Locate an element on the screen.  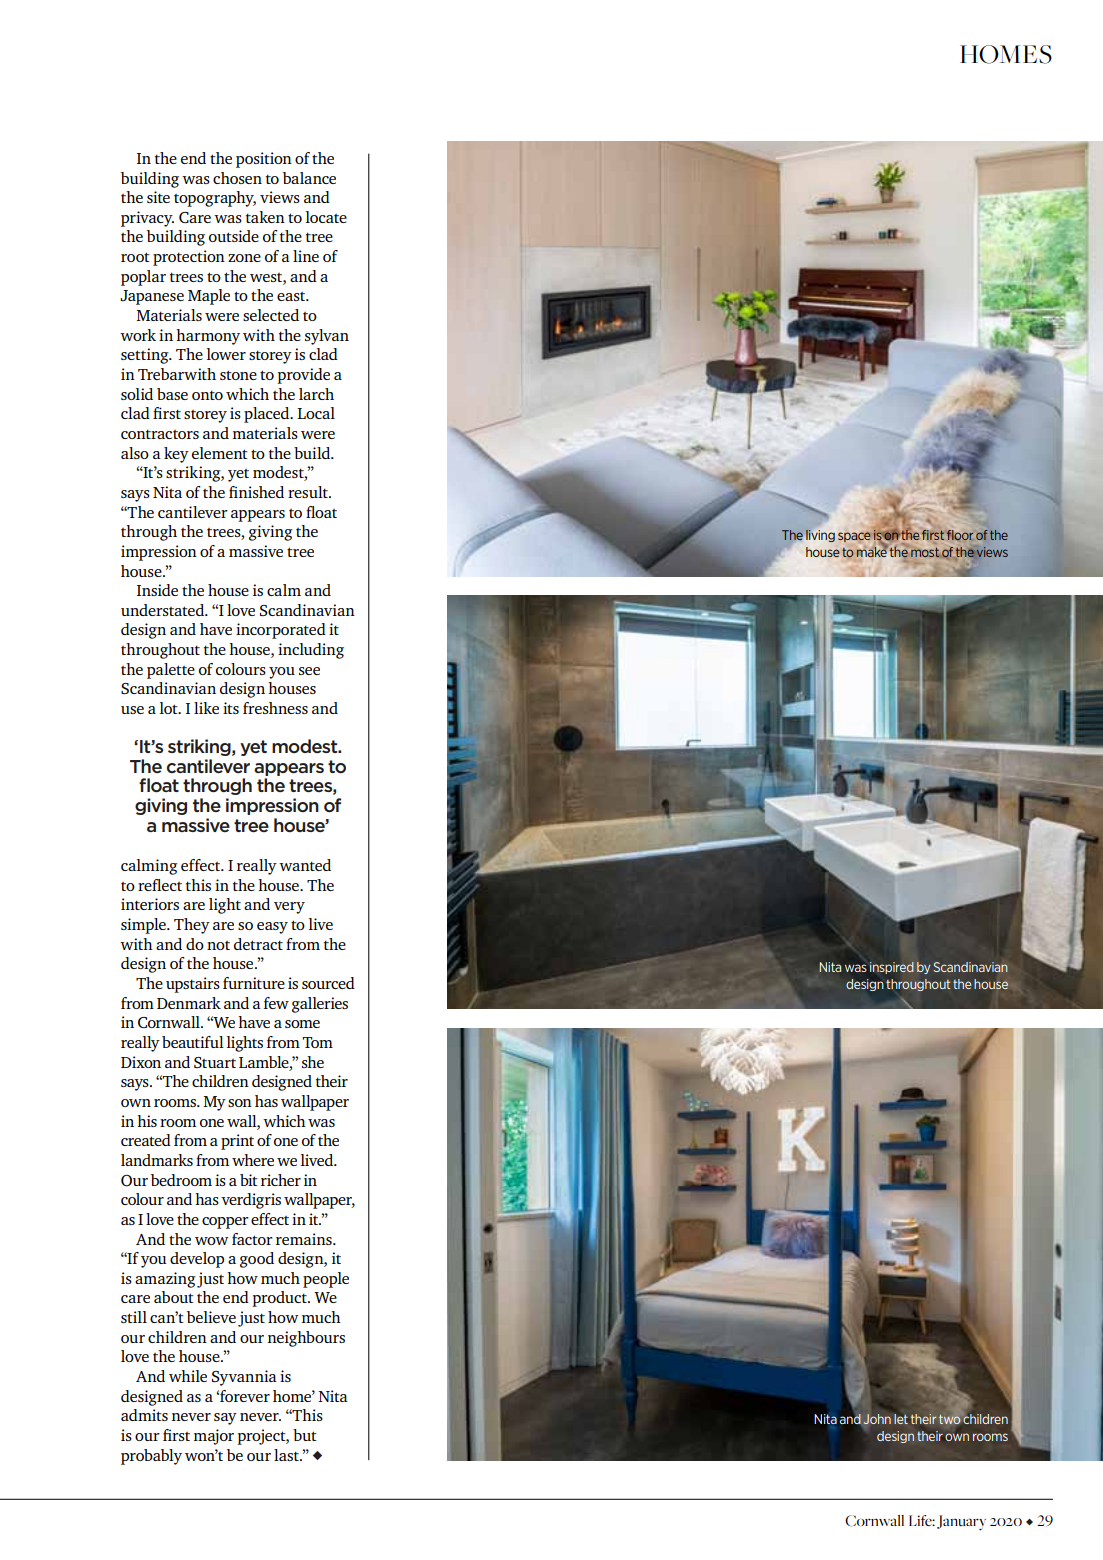
Tom is located at coordinates (318, 1042).
